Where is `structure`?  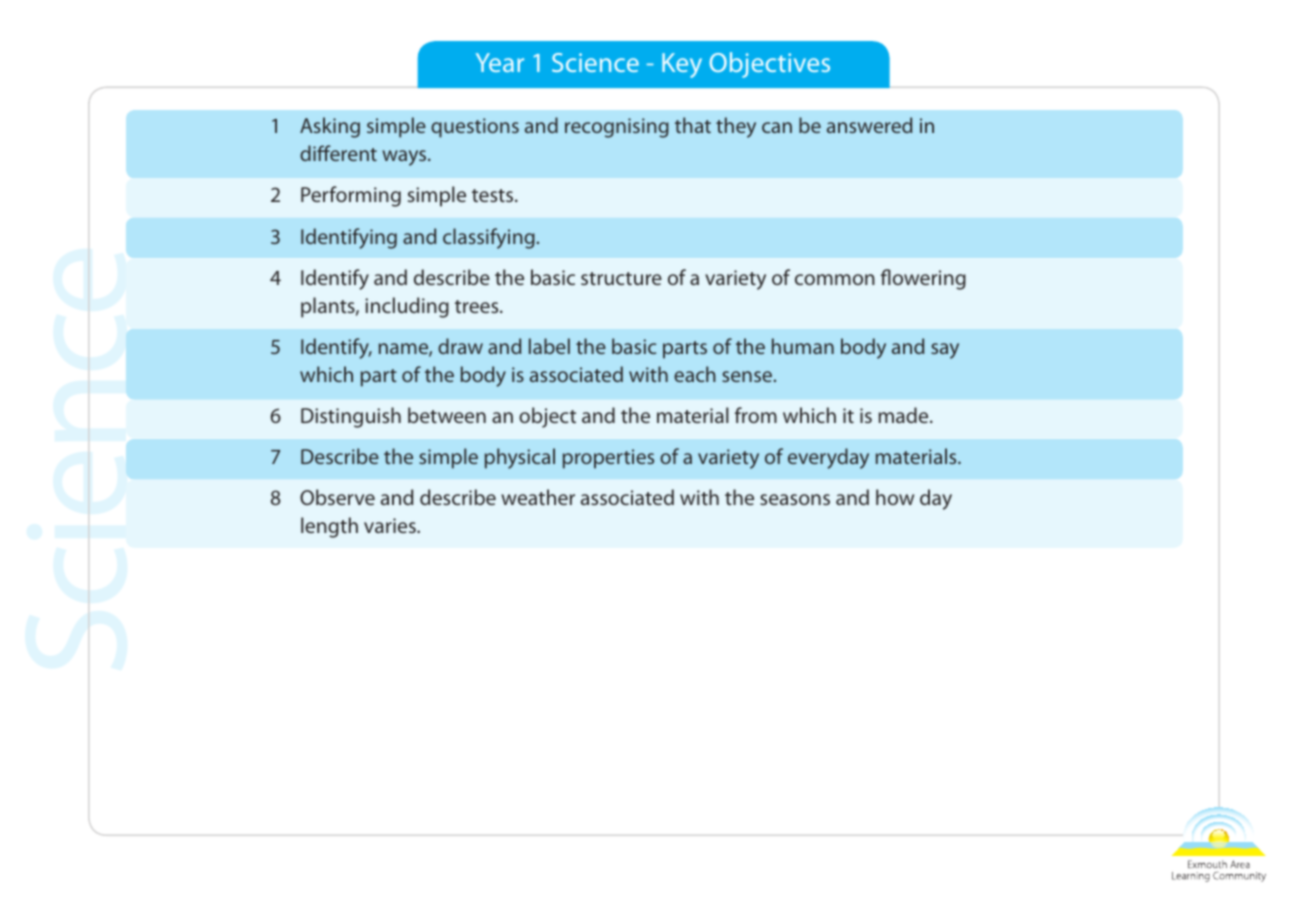 structure is located at coordinates (621, 278).
